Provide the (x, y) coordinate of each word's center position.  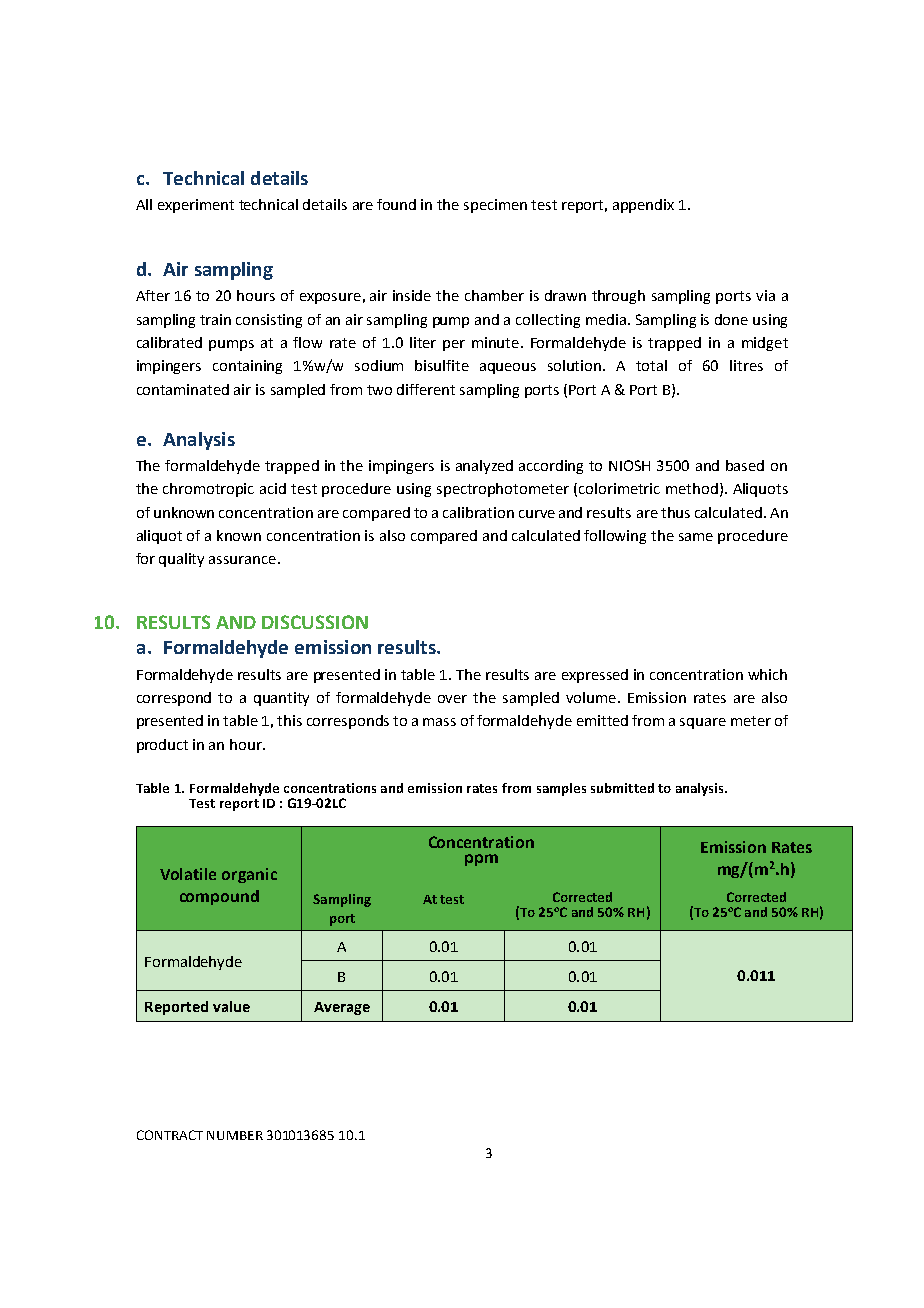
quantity (281, 699)
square (703, 723)
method (692, 488)
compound (219, 897)
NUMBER (235, 1135)
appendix (643, 206)
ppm (481, 860)
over (452, 699)
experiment (196, 206)
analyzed (484, 467)
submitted (622, 788)
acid (273, 488)
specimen (495, 206)
